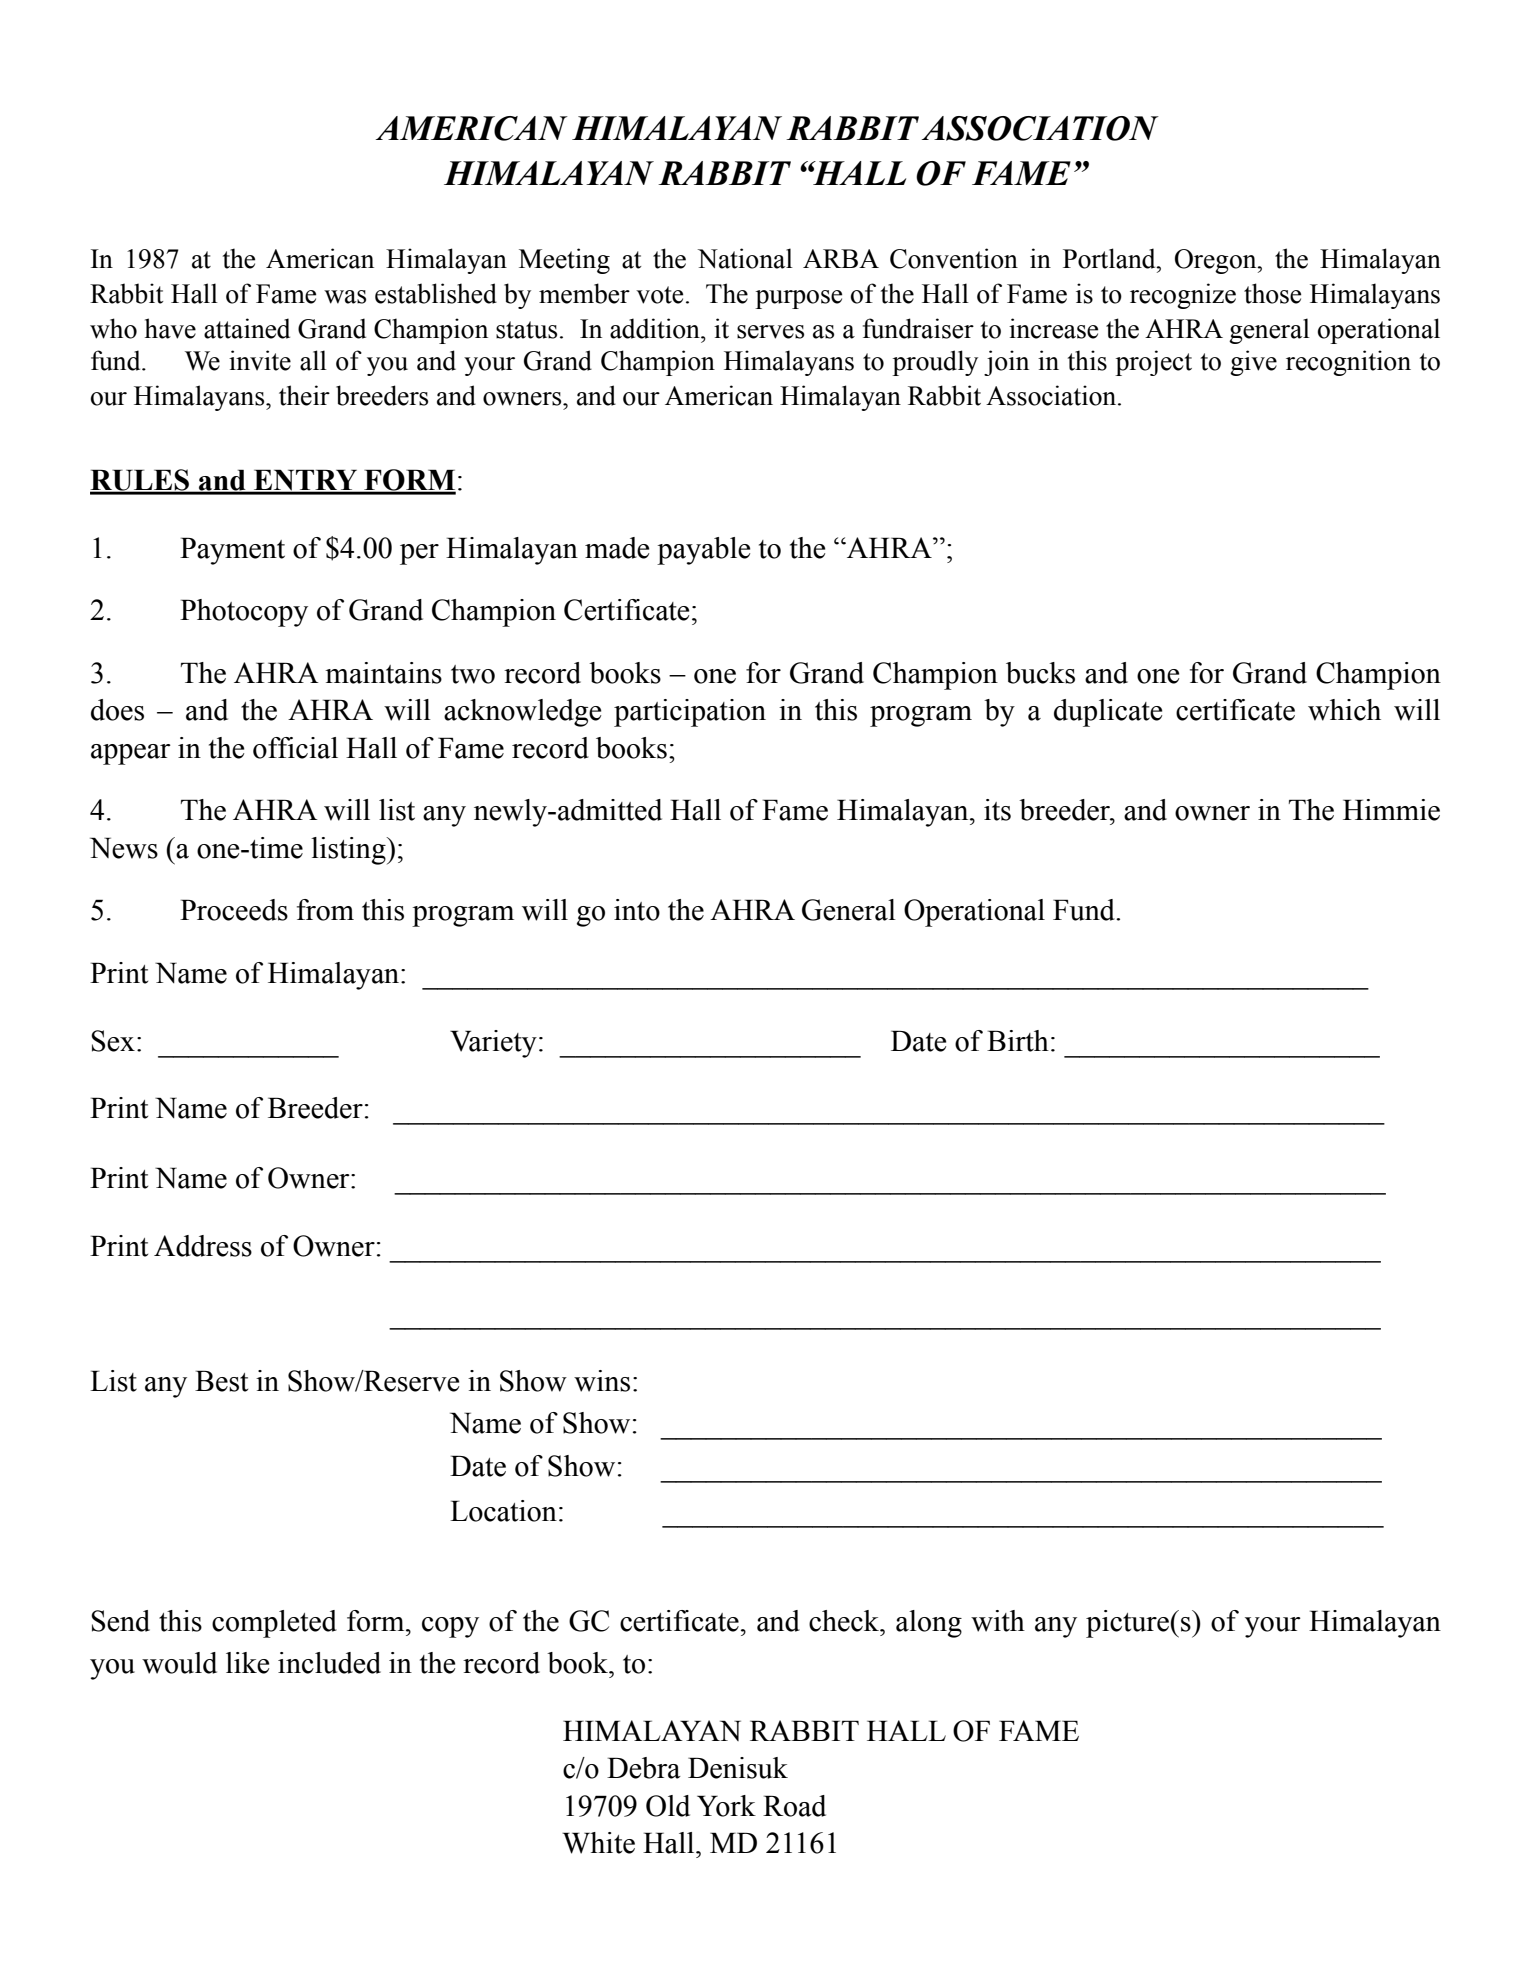  What do you see at coordinates (770, 332) in the document?
I see `serves` at bounding box center [770, 332].
